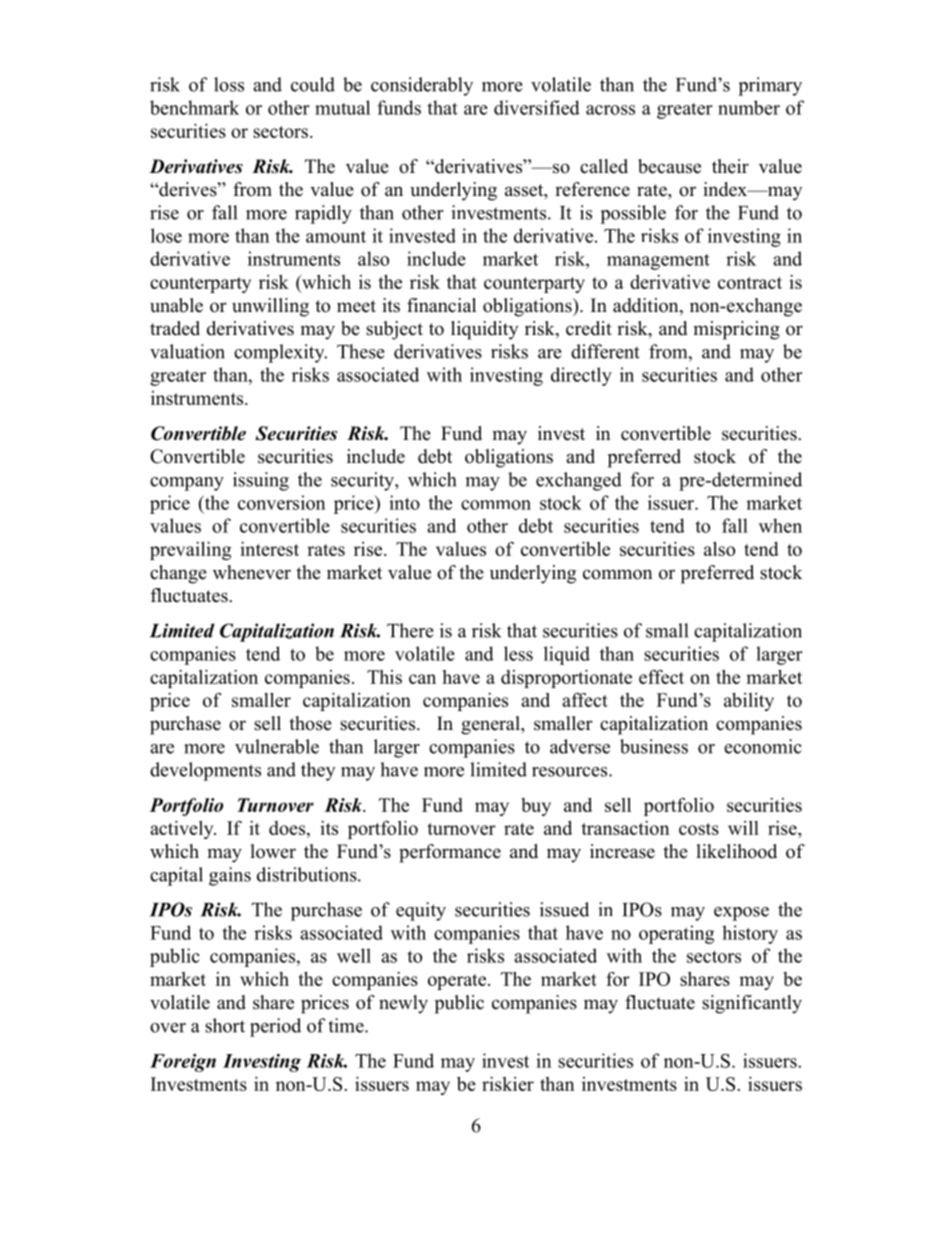 The width and height of the screenshot is (952, 1233). I want to click on short, so click(225, 1025).
